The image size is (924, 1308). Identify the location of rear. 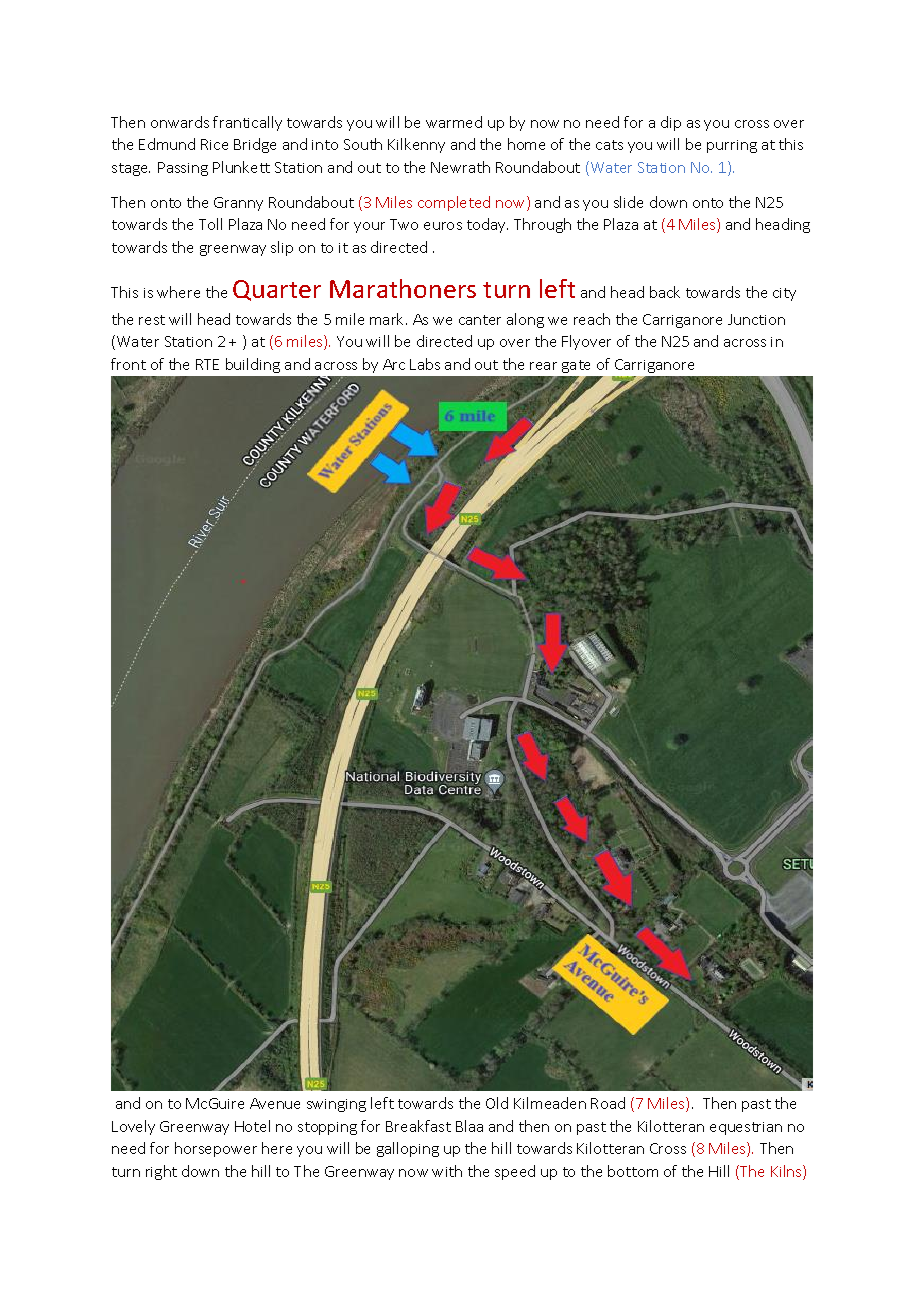
(543, 366).
